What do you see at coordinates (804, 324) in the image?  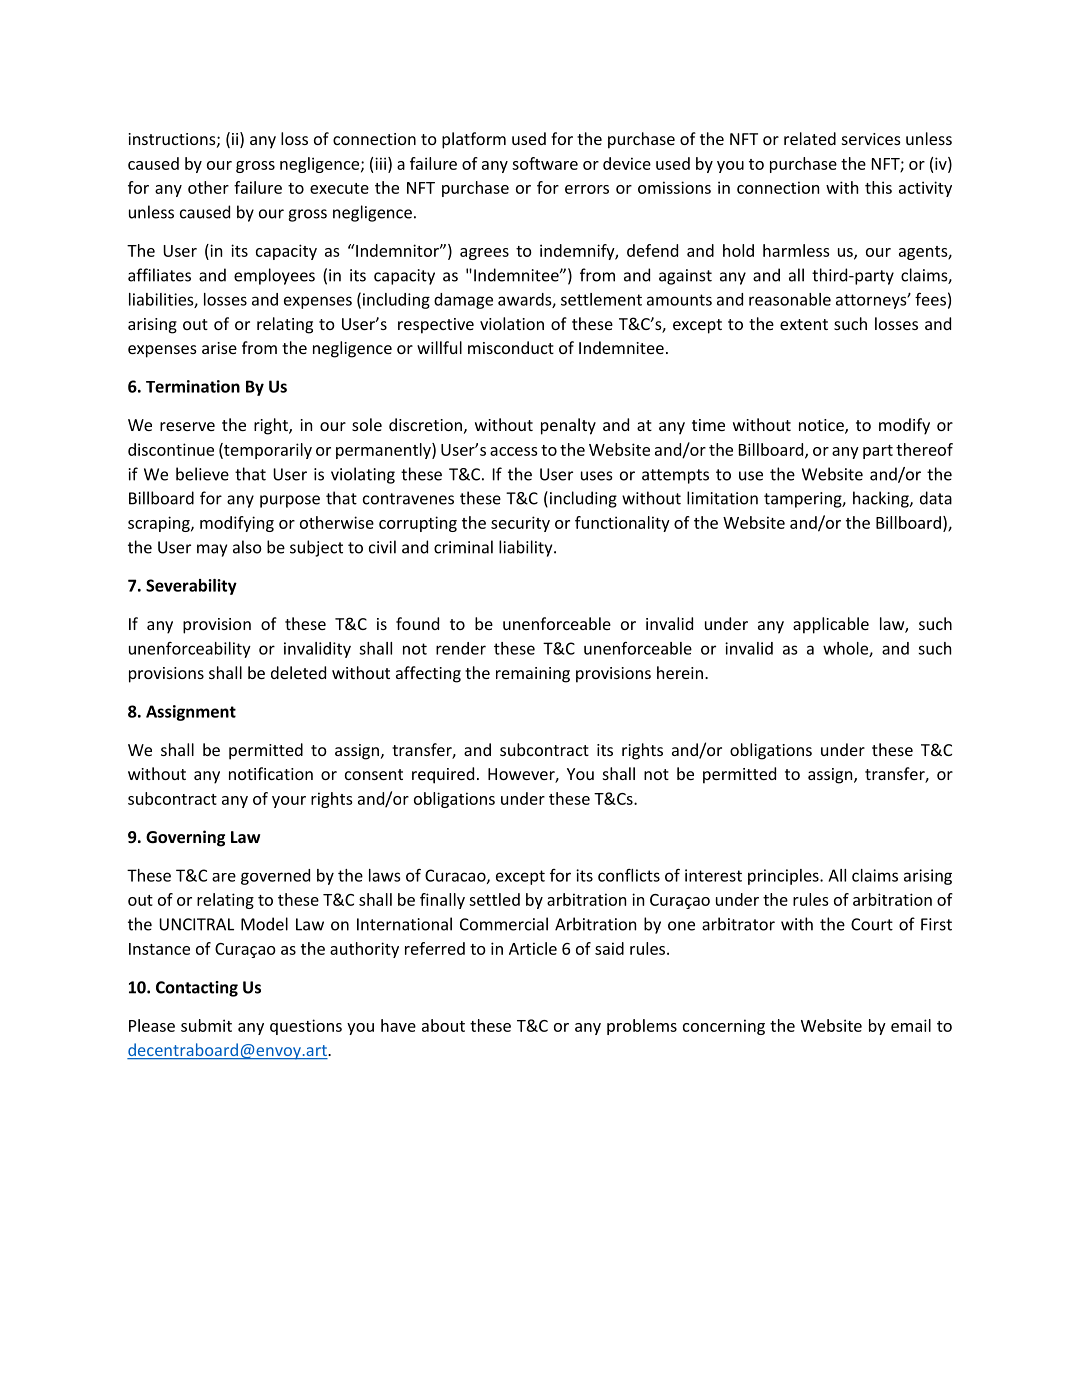 I see `extent` at bounding box center [804, 324].
